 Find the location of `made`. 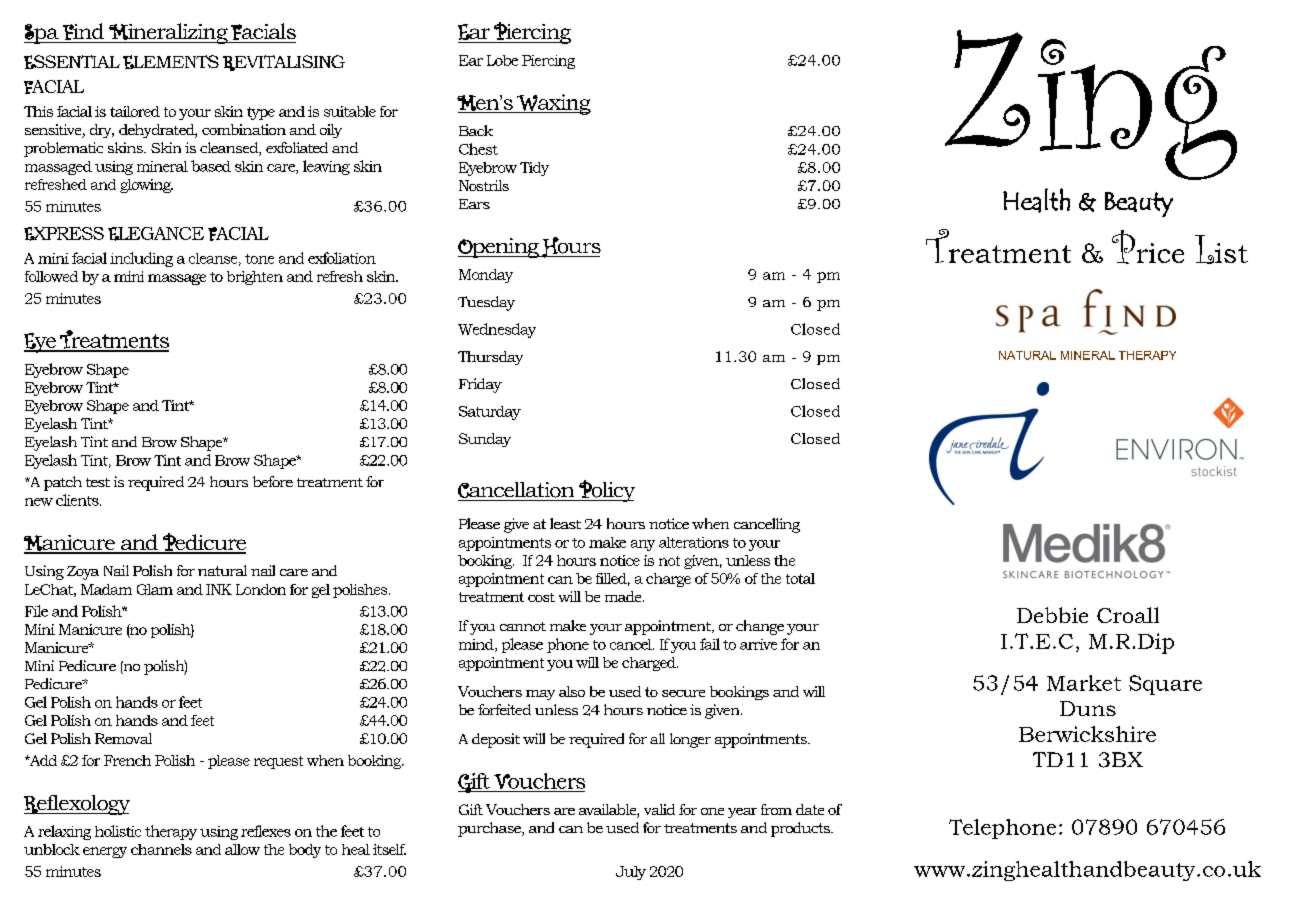

made is located at coordinates (624, 596).
